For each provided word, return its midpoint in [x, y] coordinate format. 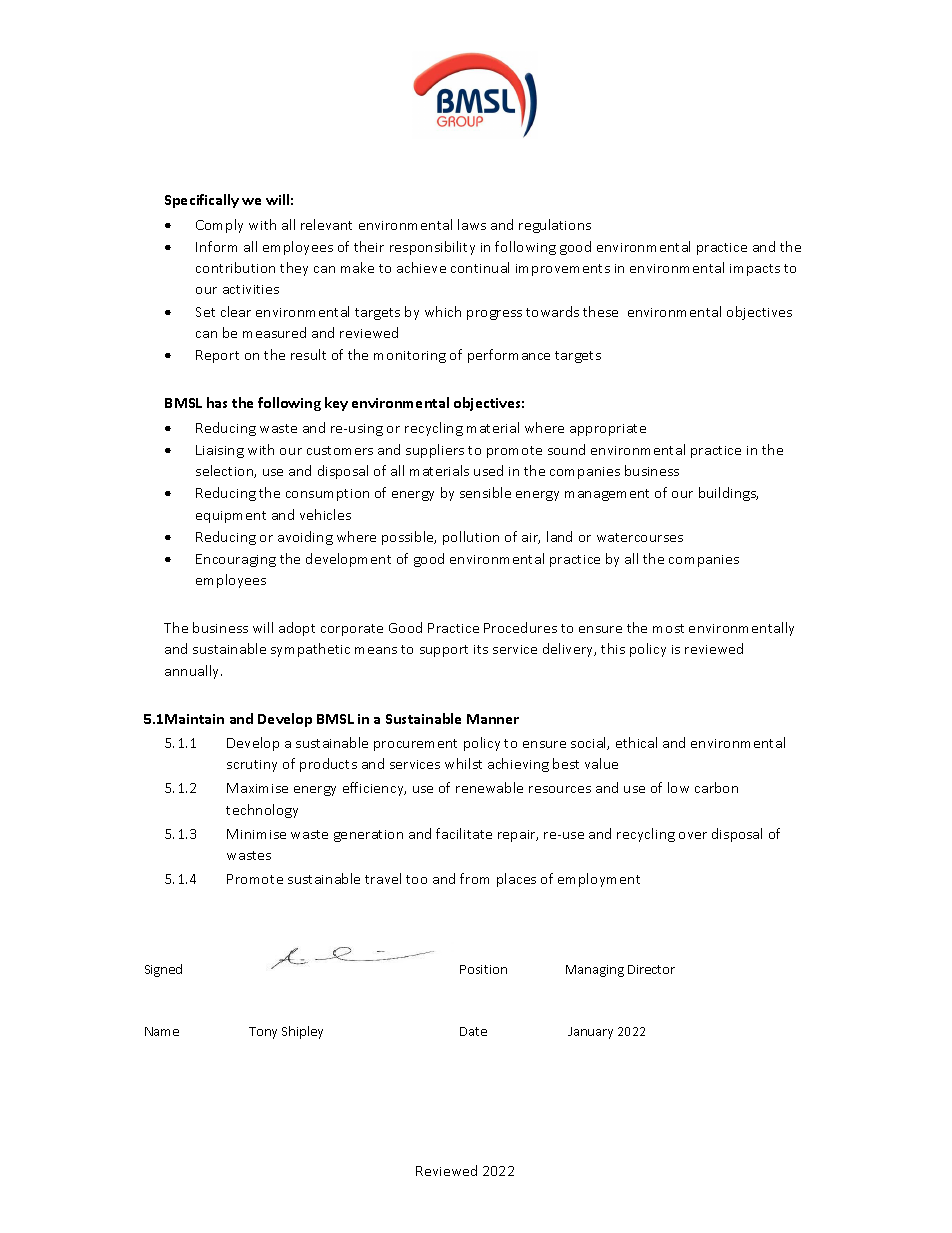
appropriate [608, 430]
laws [472, 224]
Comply [219, 226]
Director [651, 969]
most [668, 628]
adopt [297, 629]
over [693, 835]
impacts [755, 270]
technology [262, 811]
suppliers [435, 451]
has [217, 402]
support [444, 651]
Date [473, 1031]
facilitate [464, 833]
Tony [263, 1033]
